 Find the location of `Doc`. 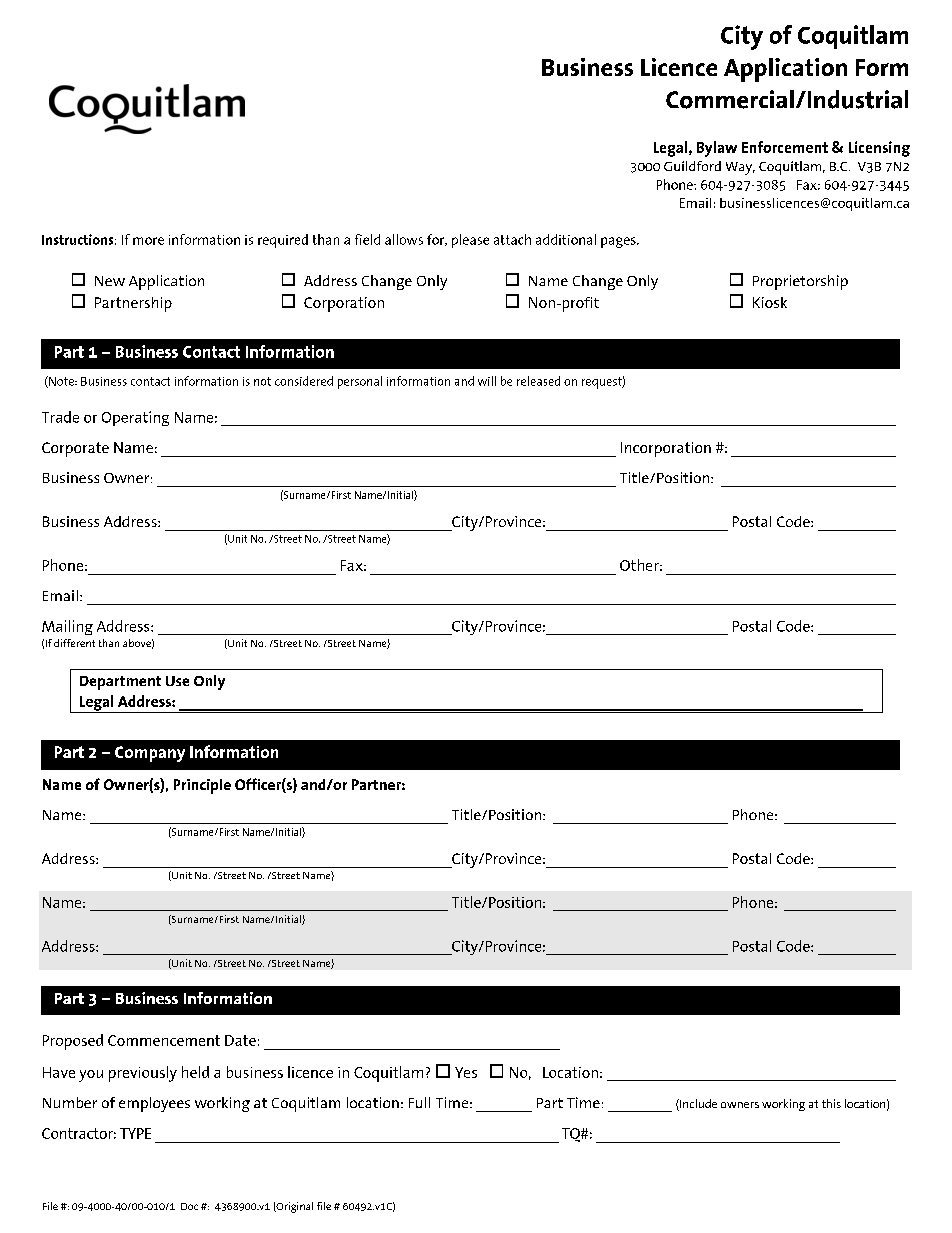

Doc is located at coordinates (189, 1206).
